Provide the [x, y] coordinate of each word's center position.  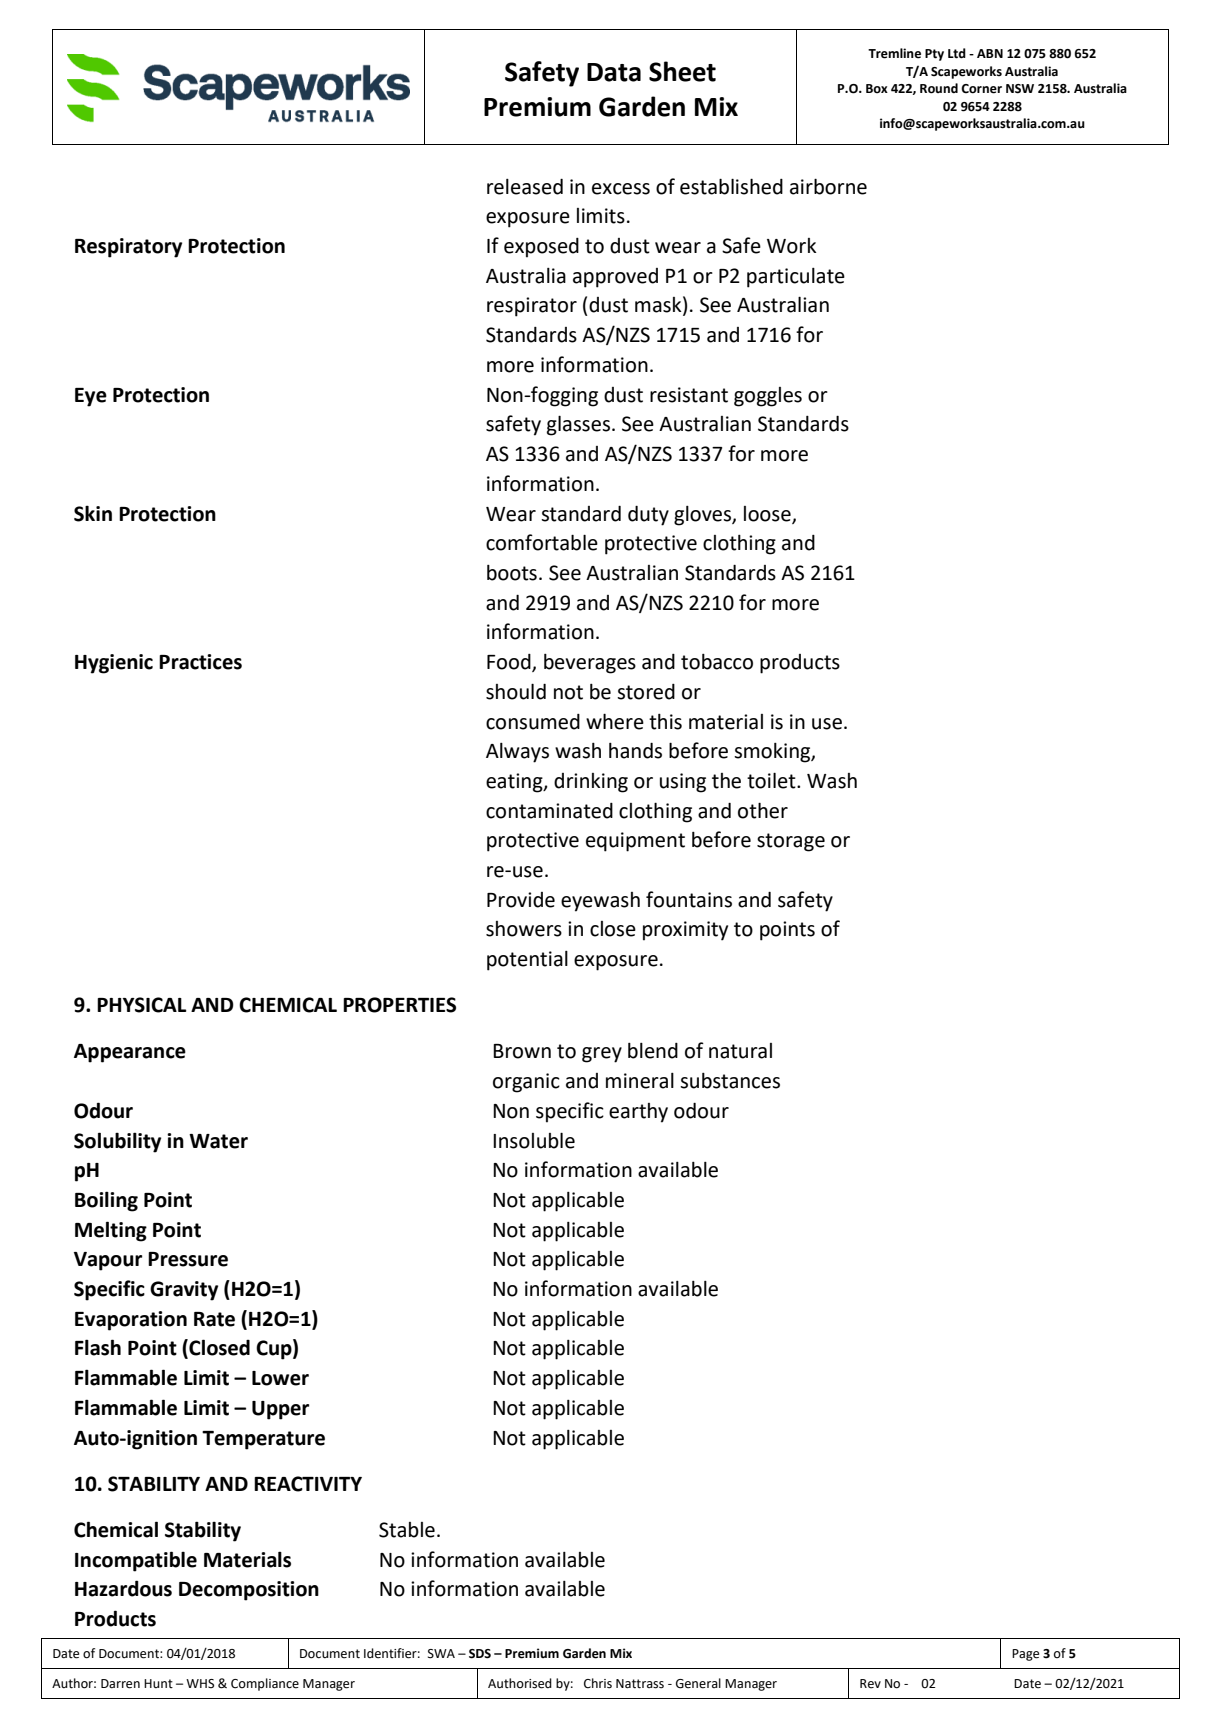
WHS [200, 1683]
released [525, 187]
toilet [772, 780]
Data [614, 72]
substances [730, 1081]
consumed [533, 722]
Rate [214, 1319]
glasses [578, 425]
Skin [93, 513]
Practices [200, 662]
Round [939, 88]
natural [740, 1051]
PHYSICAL [142, 1005]
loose [768, 514]
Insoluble [534, 1140]
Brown [522, 1051]
